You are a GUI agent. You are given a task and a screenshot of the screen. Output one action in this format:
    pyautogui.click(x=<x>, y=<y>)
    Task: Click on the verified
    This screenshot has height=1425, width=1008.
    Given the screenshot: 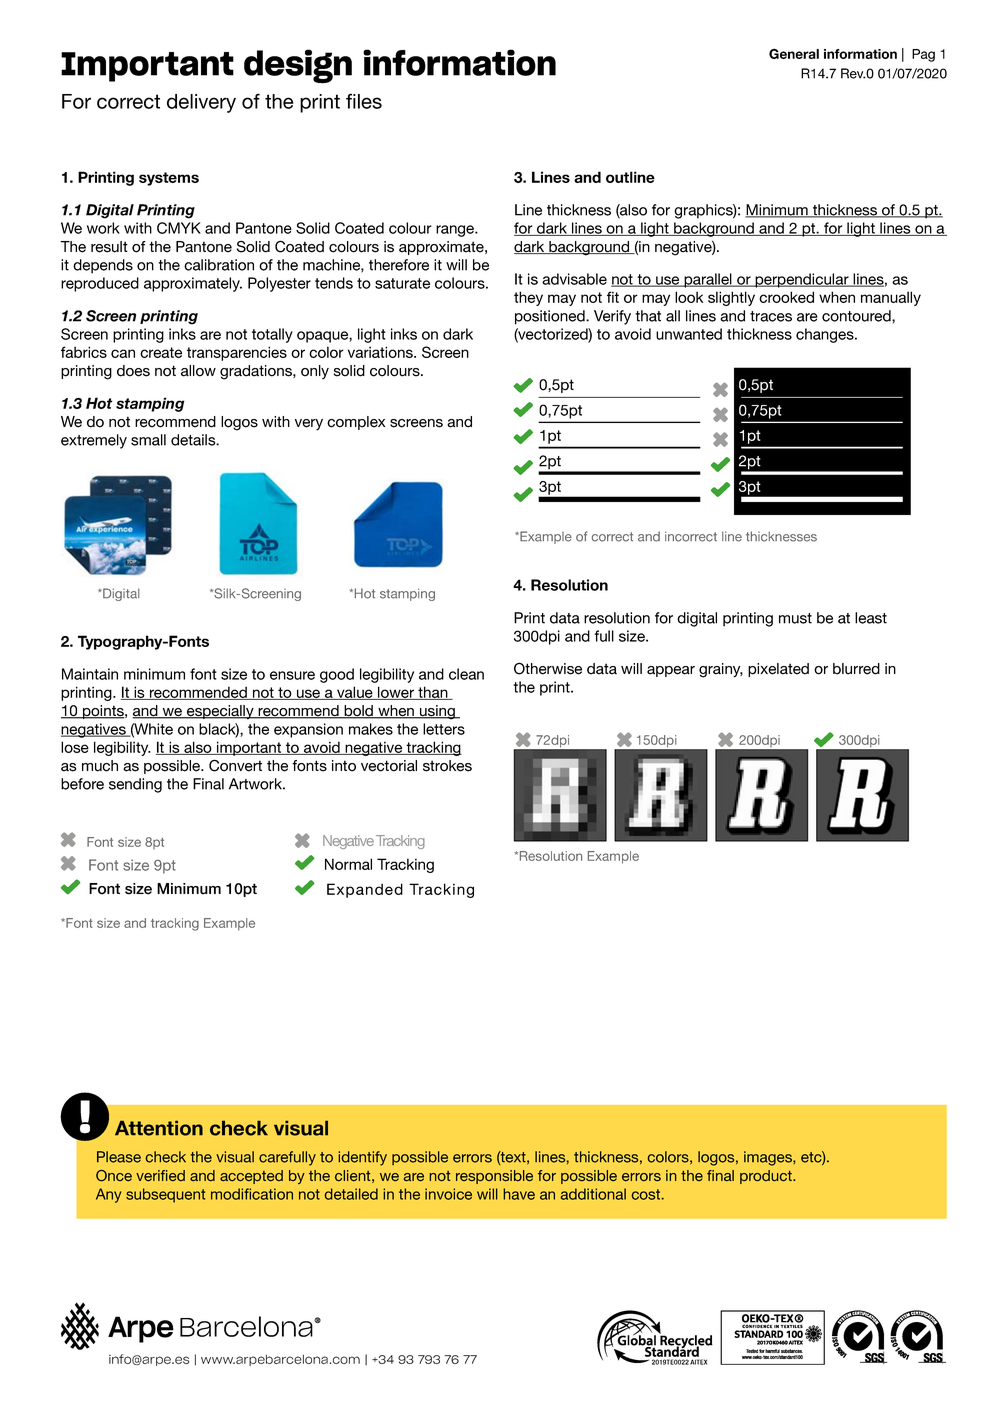 What is the action you would take?
    pyautogui.click(x=160, y=1176)
